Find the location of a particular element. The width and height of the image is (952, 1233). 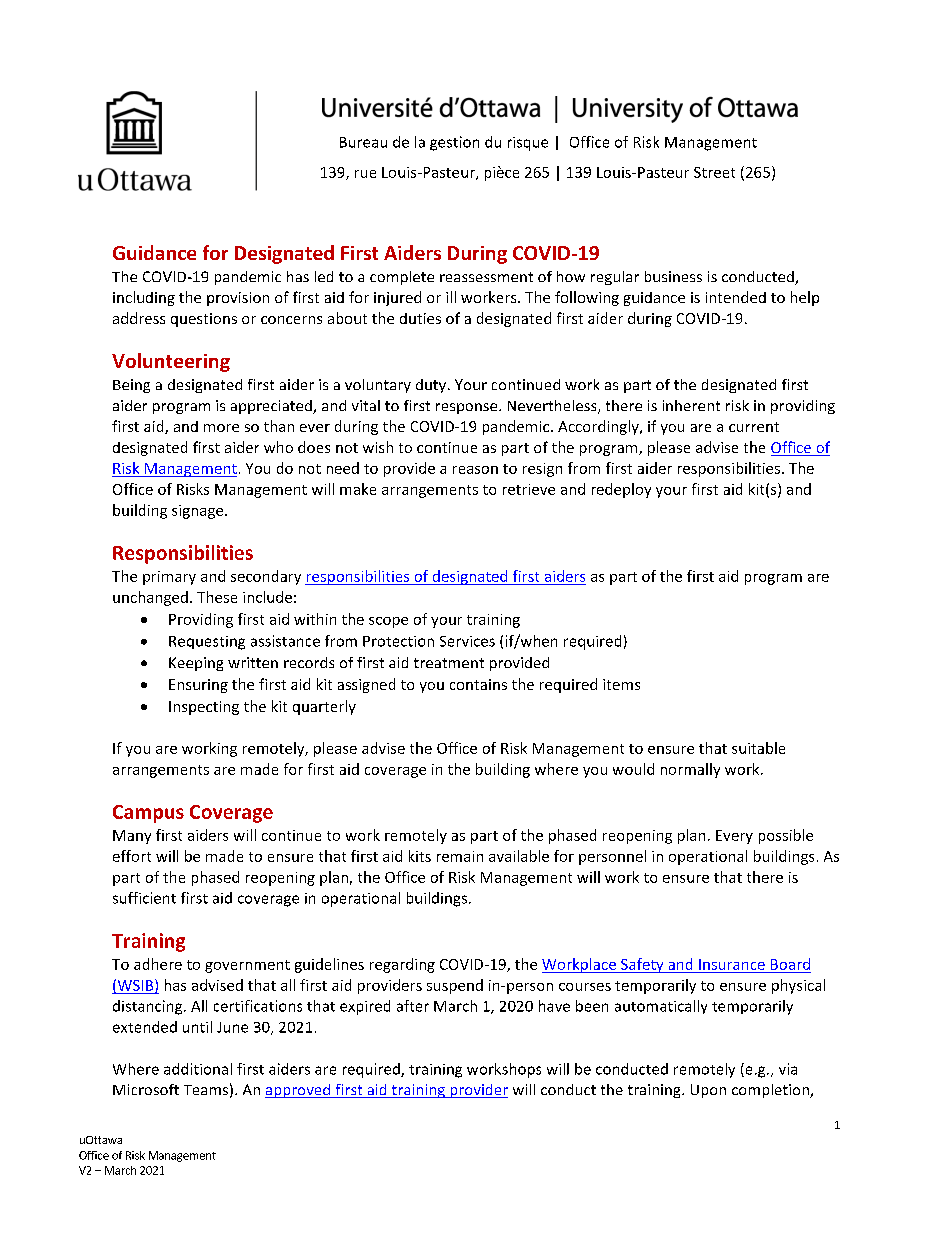

after is located at coordinates (413, 1006).
